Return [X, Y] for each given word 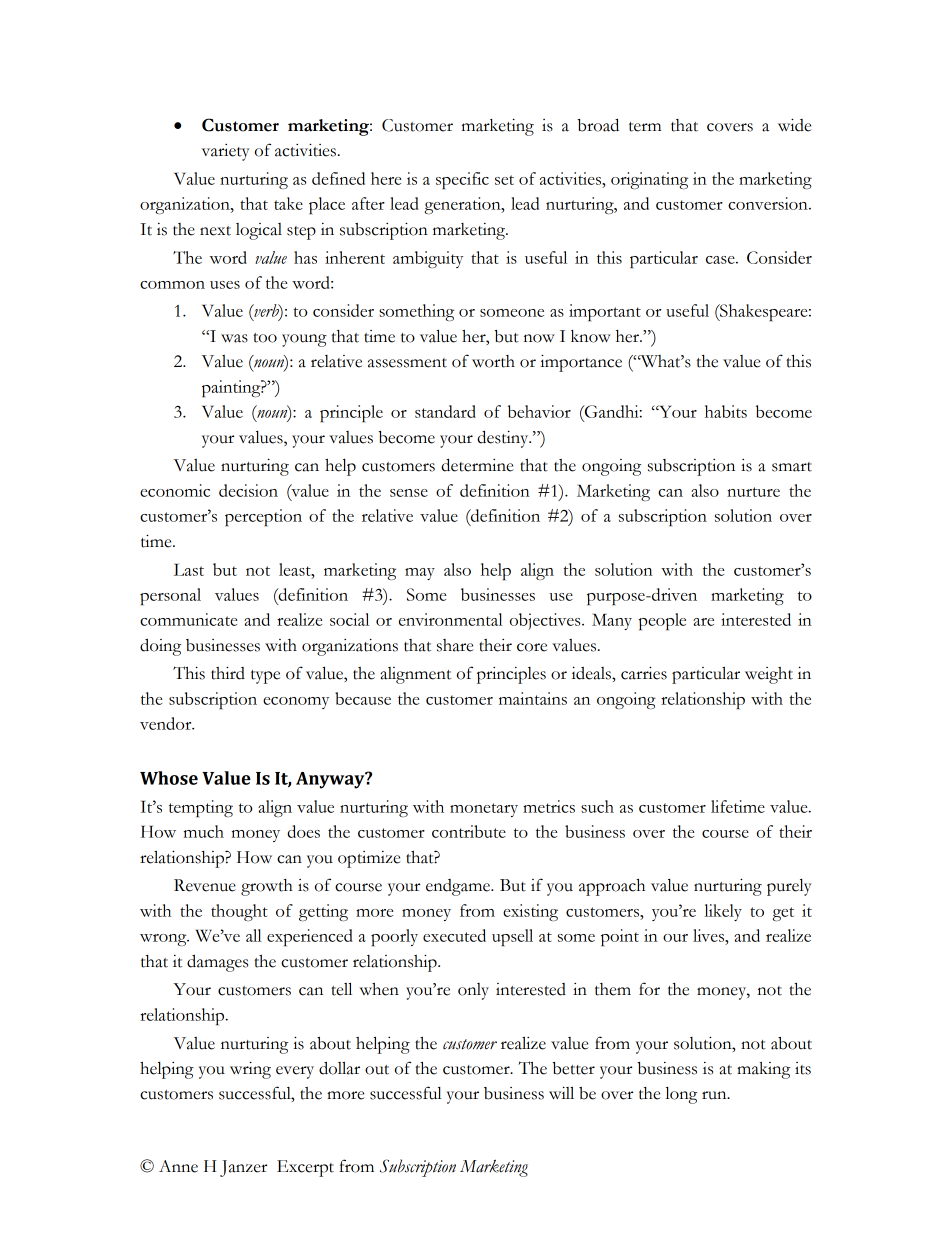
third [228, 673]
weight [769, 675]
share [455, 645]
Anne [178, 1166]
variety [226, 152]
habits [726, 411]
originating [649, 180]
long [681, 1095]
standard [445, 411]
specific [462, 180]
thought [239, 912]
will [561, 1092]
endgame [459, 887]
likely [723, 912]
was [234, 338]
